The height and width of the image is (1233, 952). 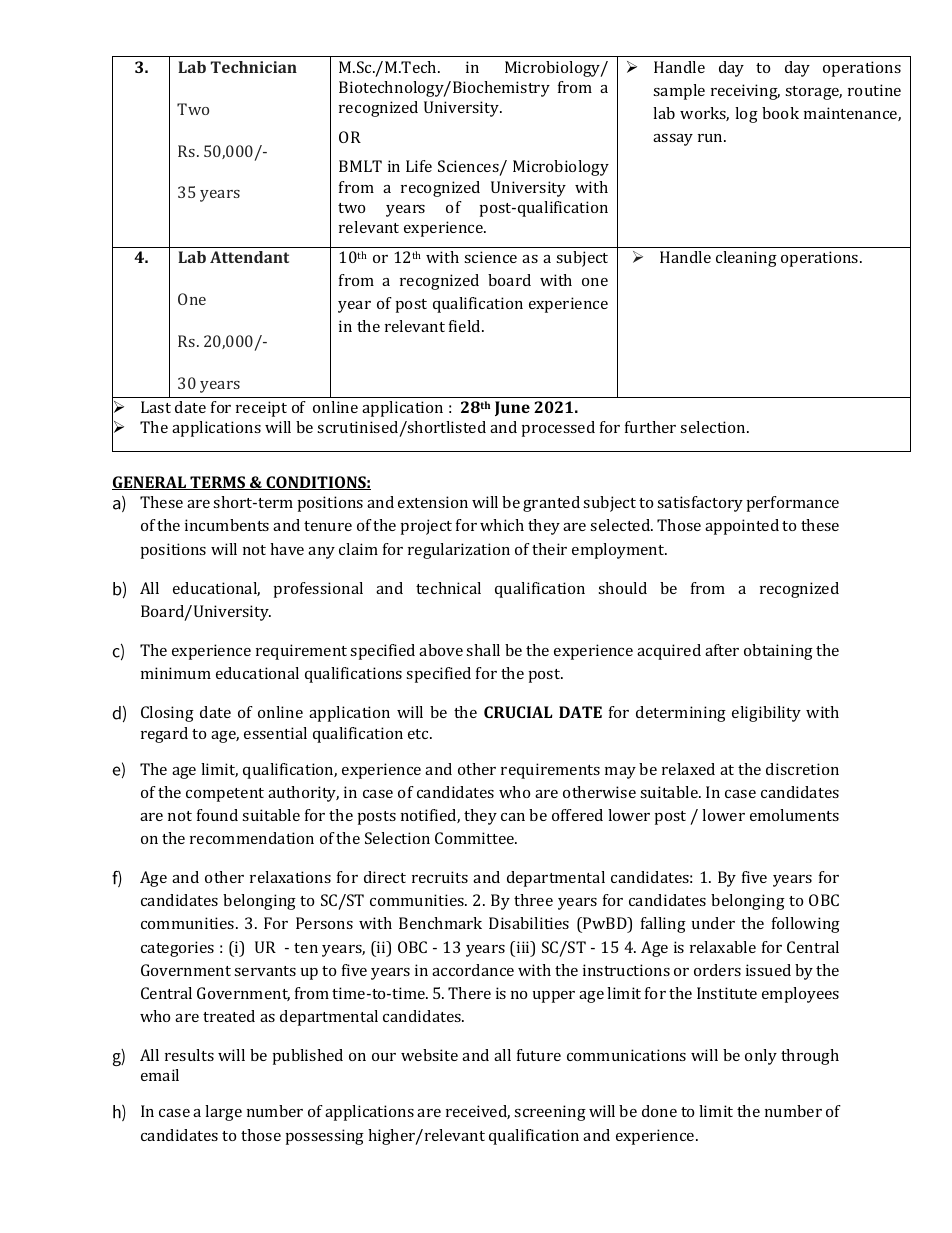 What do you see at coordinates (810, 1057) in the image?
I see `through` at bounding box center [810, 1057].
